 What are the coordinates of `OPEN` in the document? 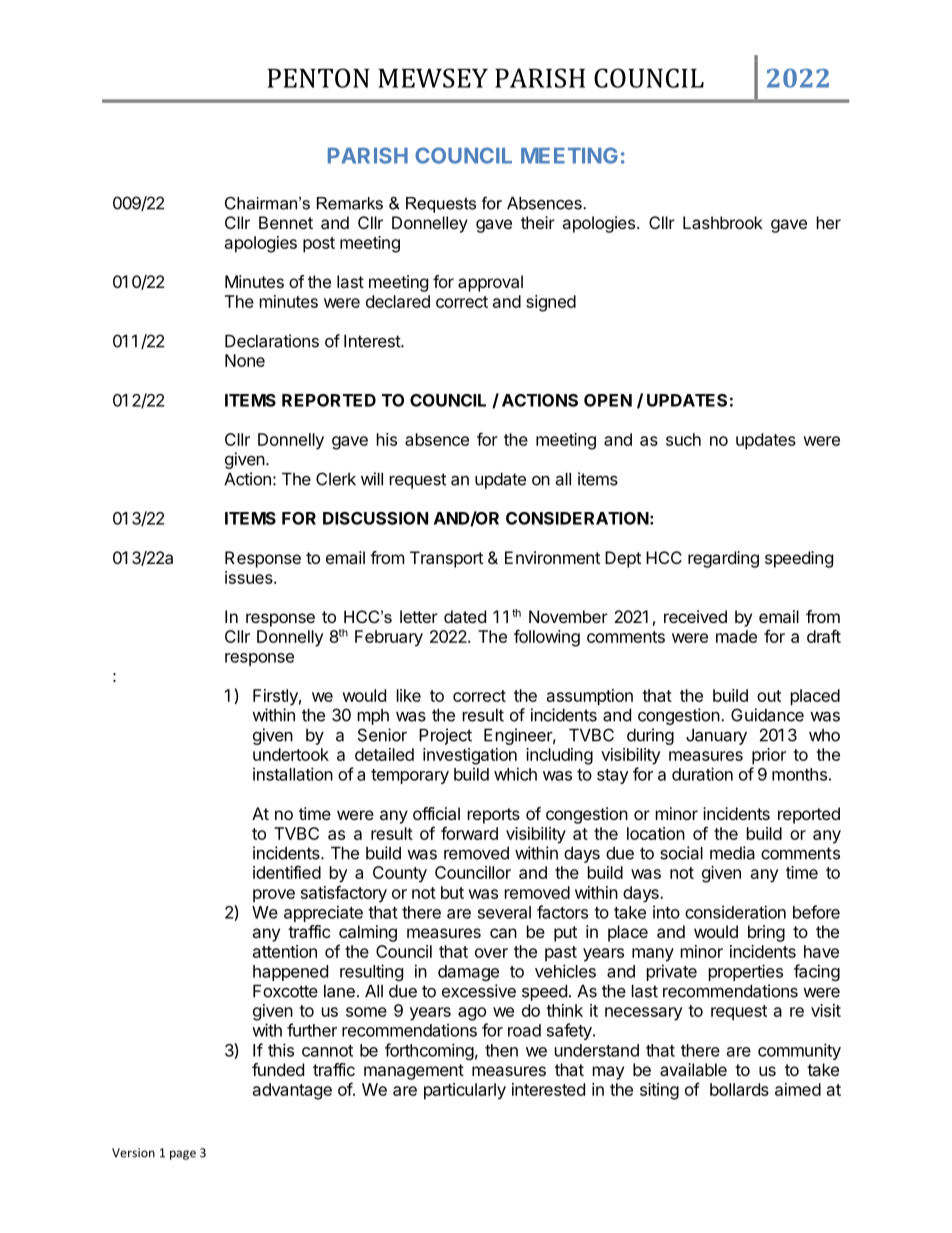 It's located at (608, 400).
